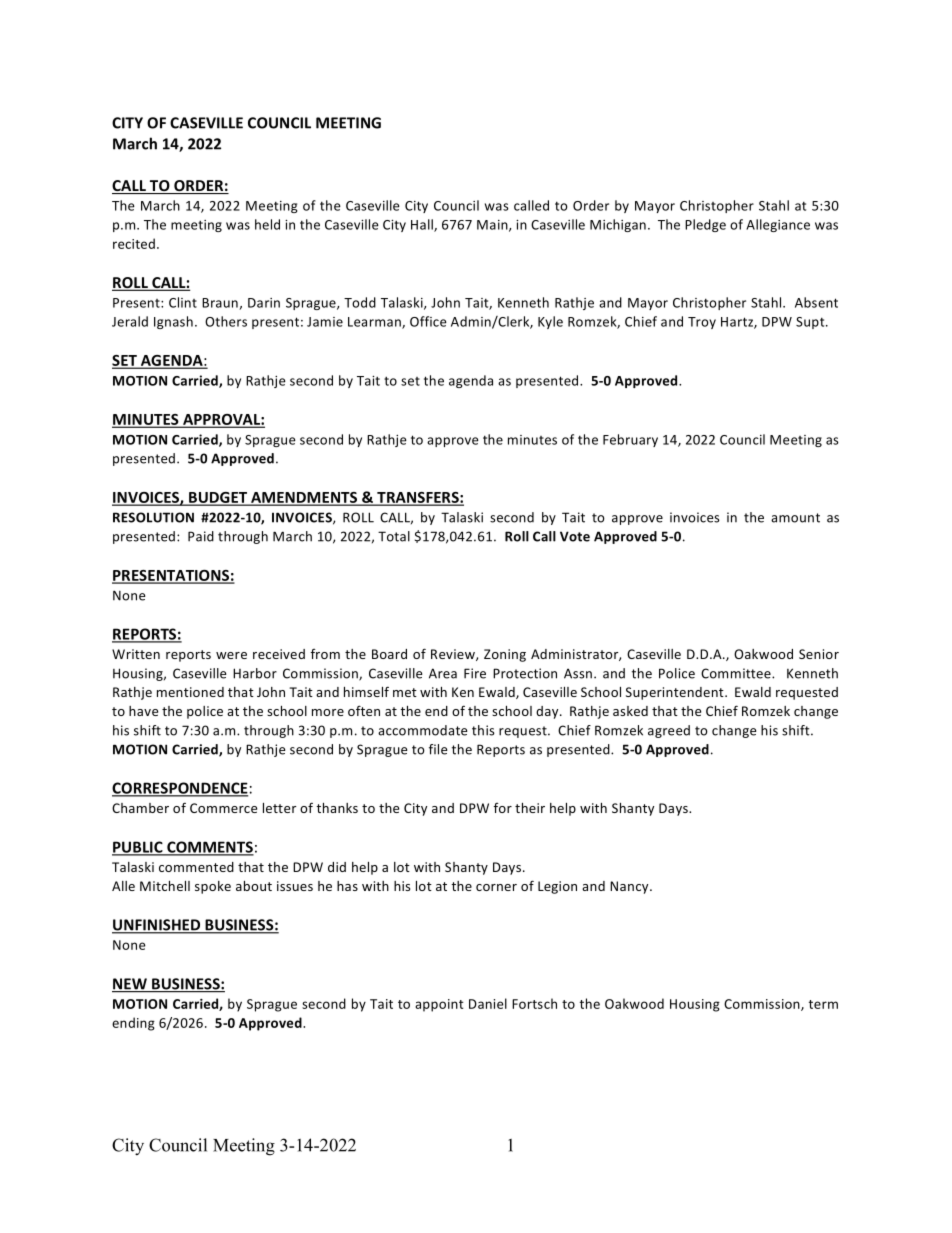  I want to click on Daniel, so click(488, 1003).
